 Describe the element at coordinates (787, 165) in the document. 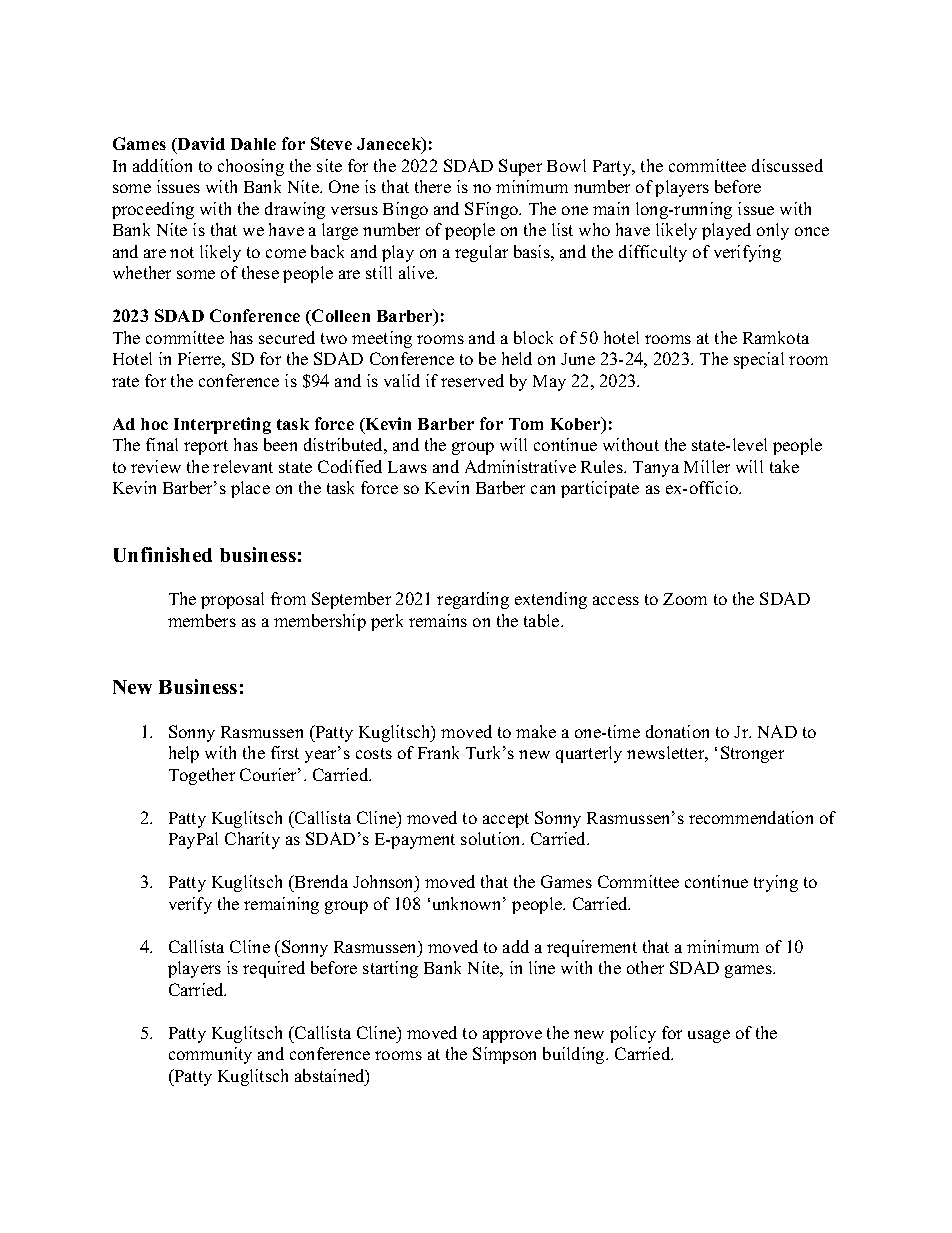

I see `discussed` at that location.
